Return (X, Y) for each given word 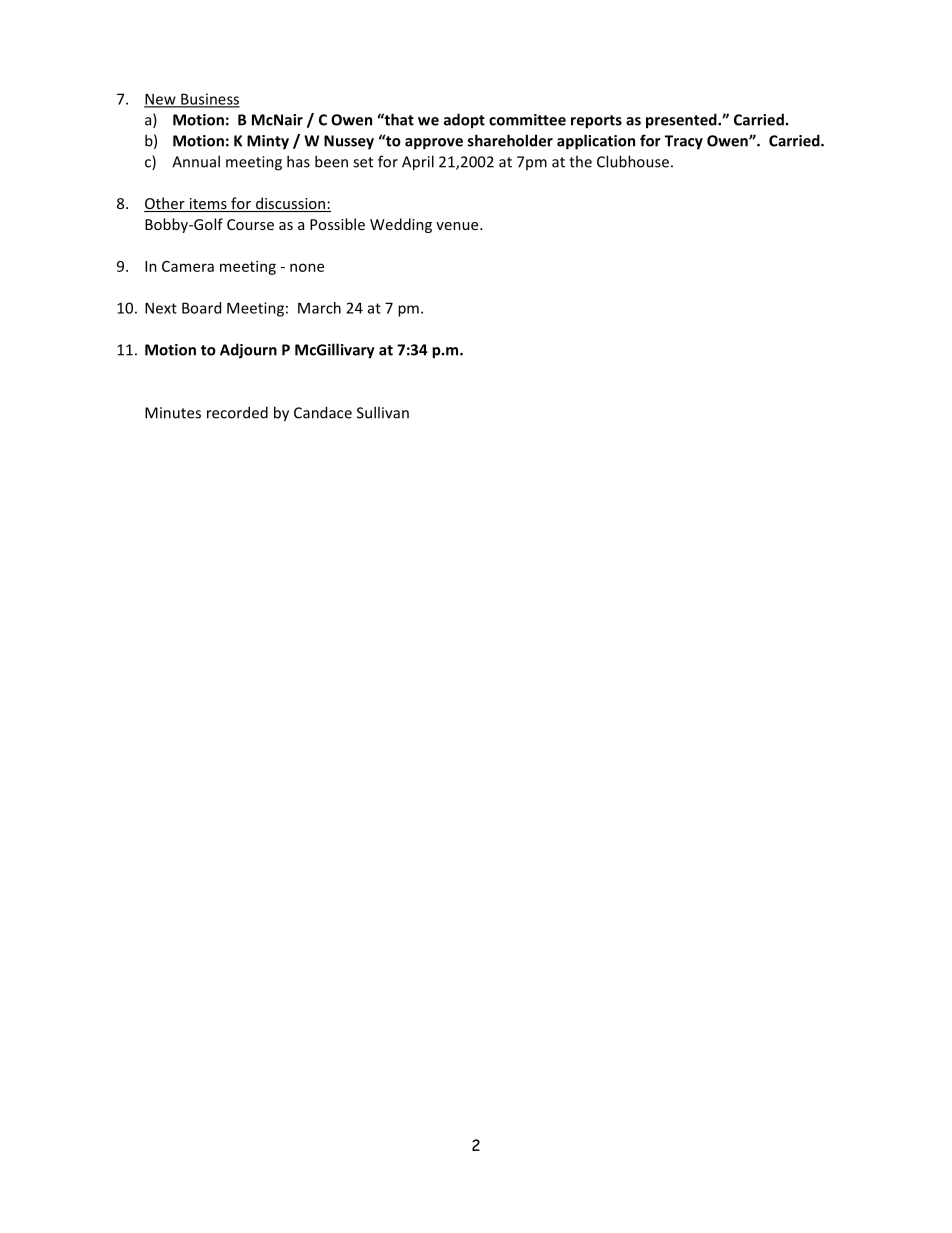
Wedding (401, 225)
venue (458, 226)
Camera (188, 266)
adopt (464, 121)
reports (596, 122)
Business (209, 100)
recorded (237, 412)
